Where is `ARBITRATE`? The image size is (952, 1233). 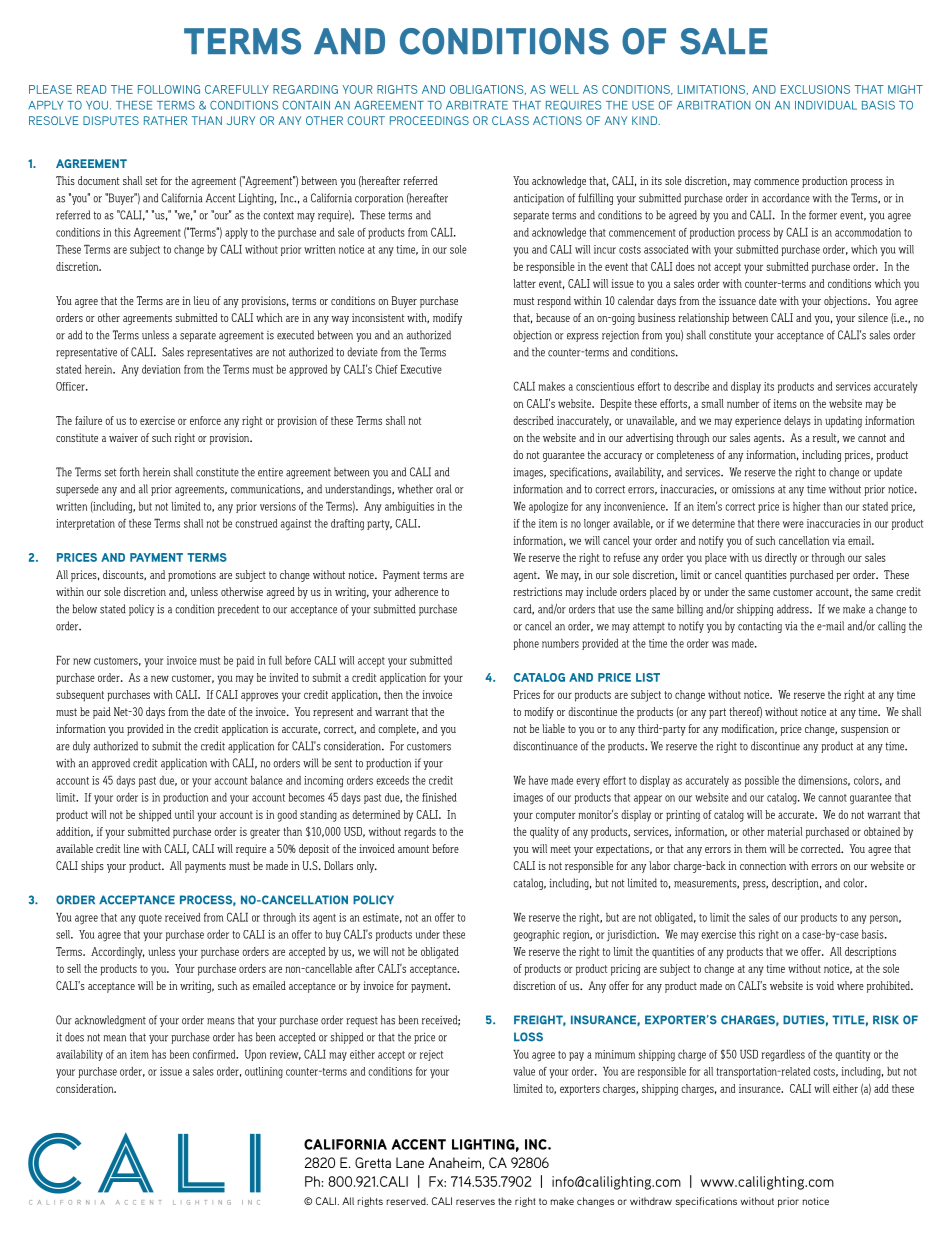 ARBITRATE is located at coordinates (477, 105).
